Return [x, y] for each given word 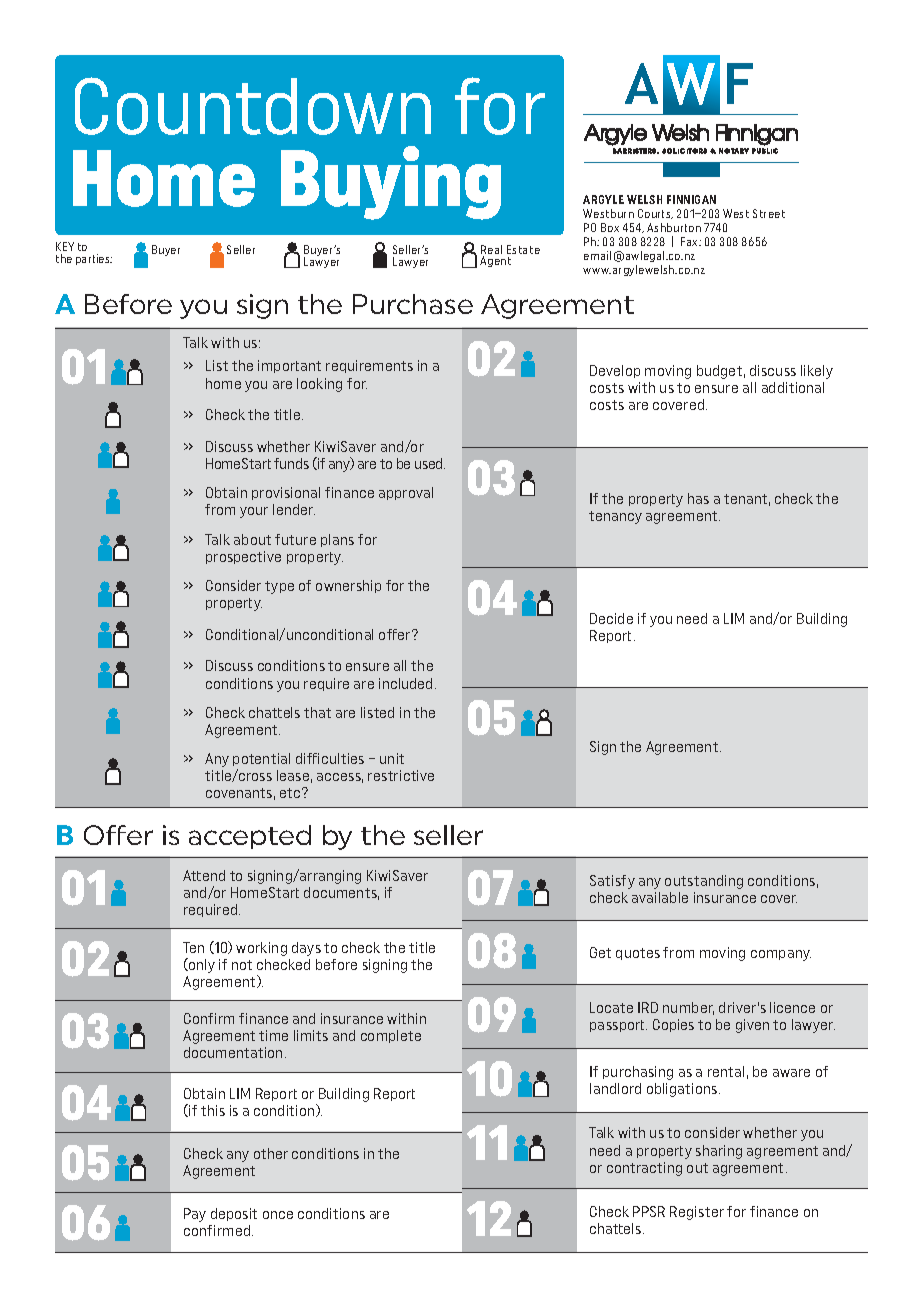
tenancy [615, 517]
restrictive [401, 775]
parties [94, 259]
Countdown [253, 106]
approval [406, 493]
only [201, 965]
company [781, 955]
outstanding [704, 882]
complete [391, 1036]
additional [793, 387]
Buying [391, 183]
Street [769, 213]
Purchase [413, 304]
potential [261, 761]
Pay [195, 1215]
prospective [243, 557]
